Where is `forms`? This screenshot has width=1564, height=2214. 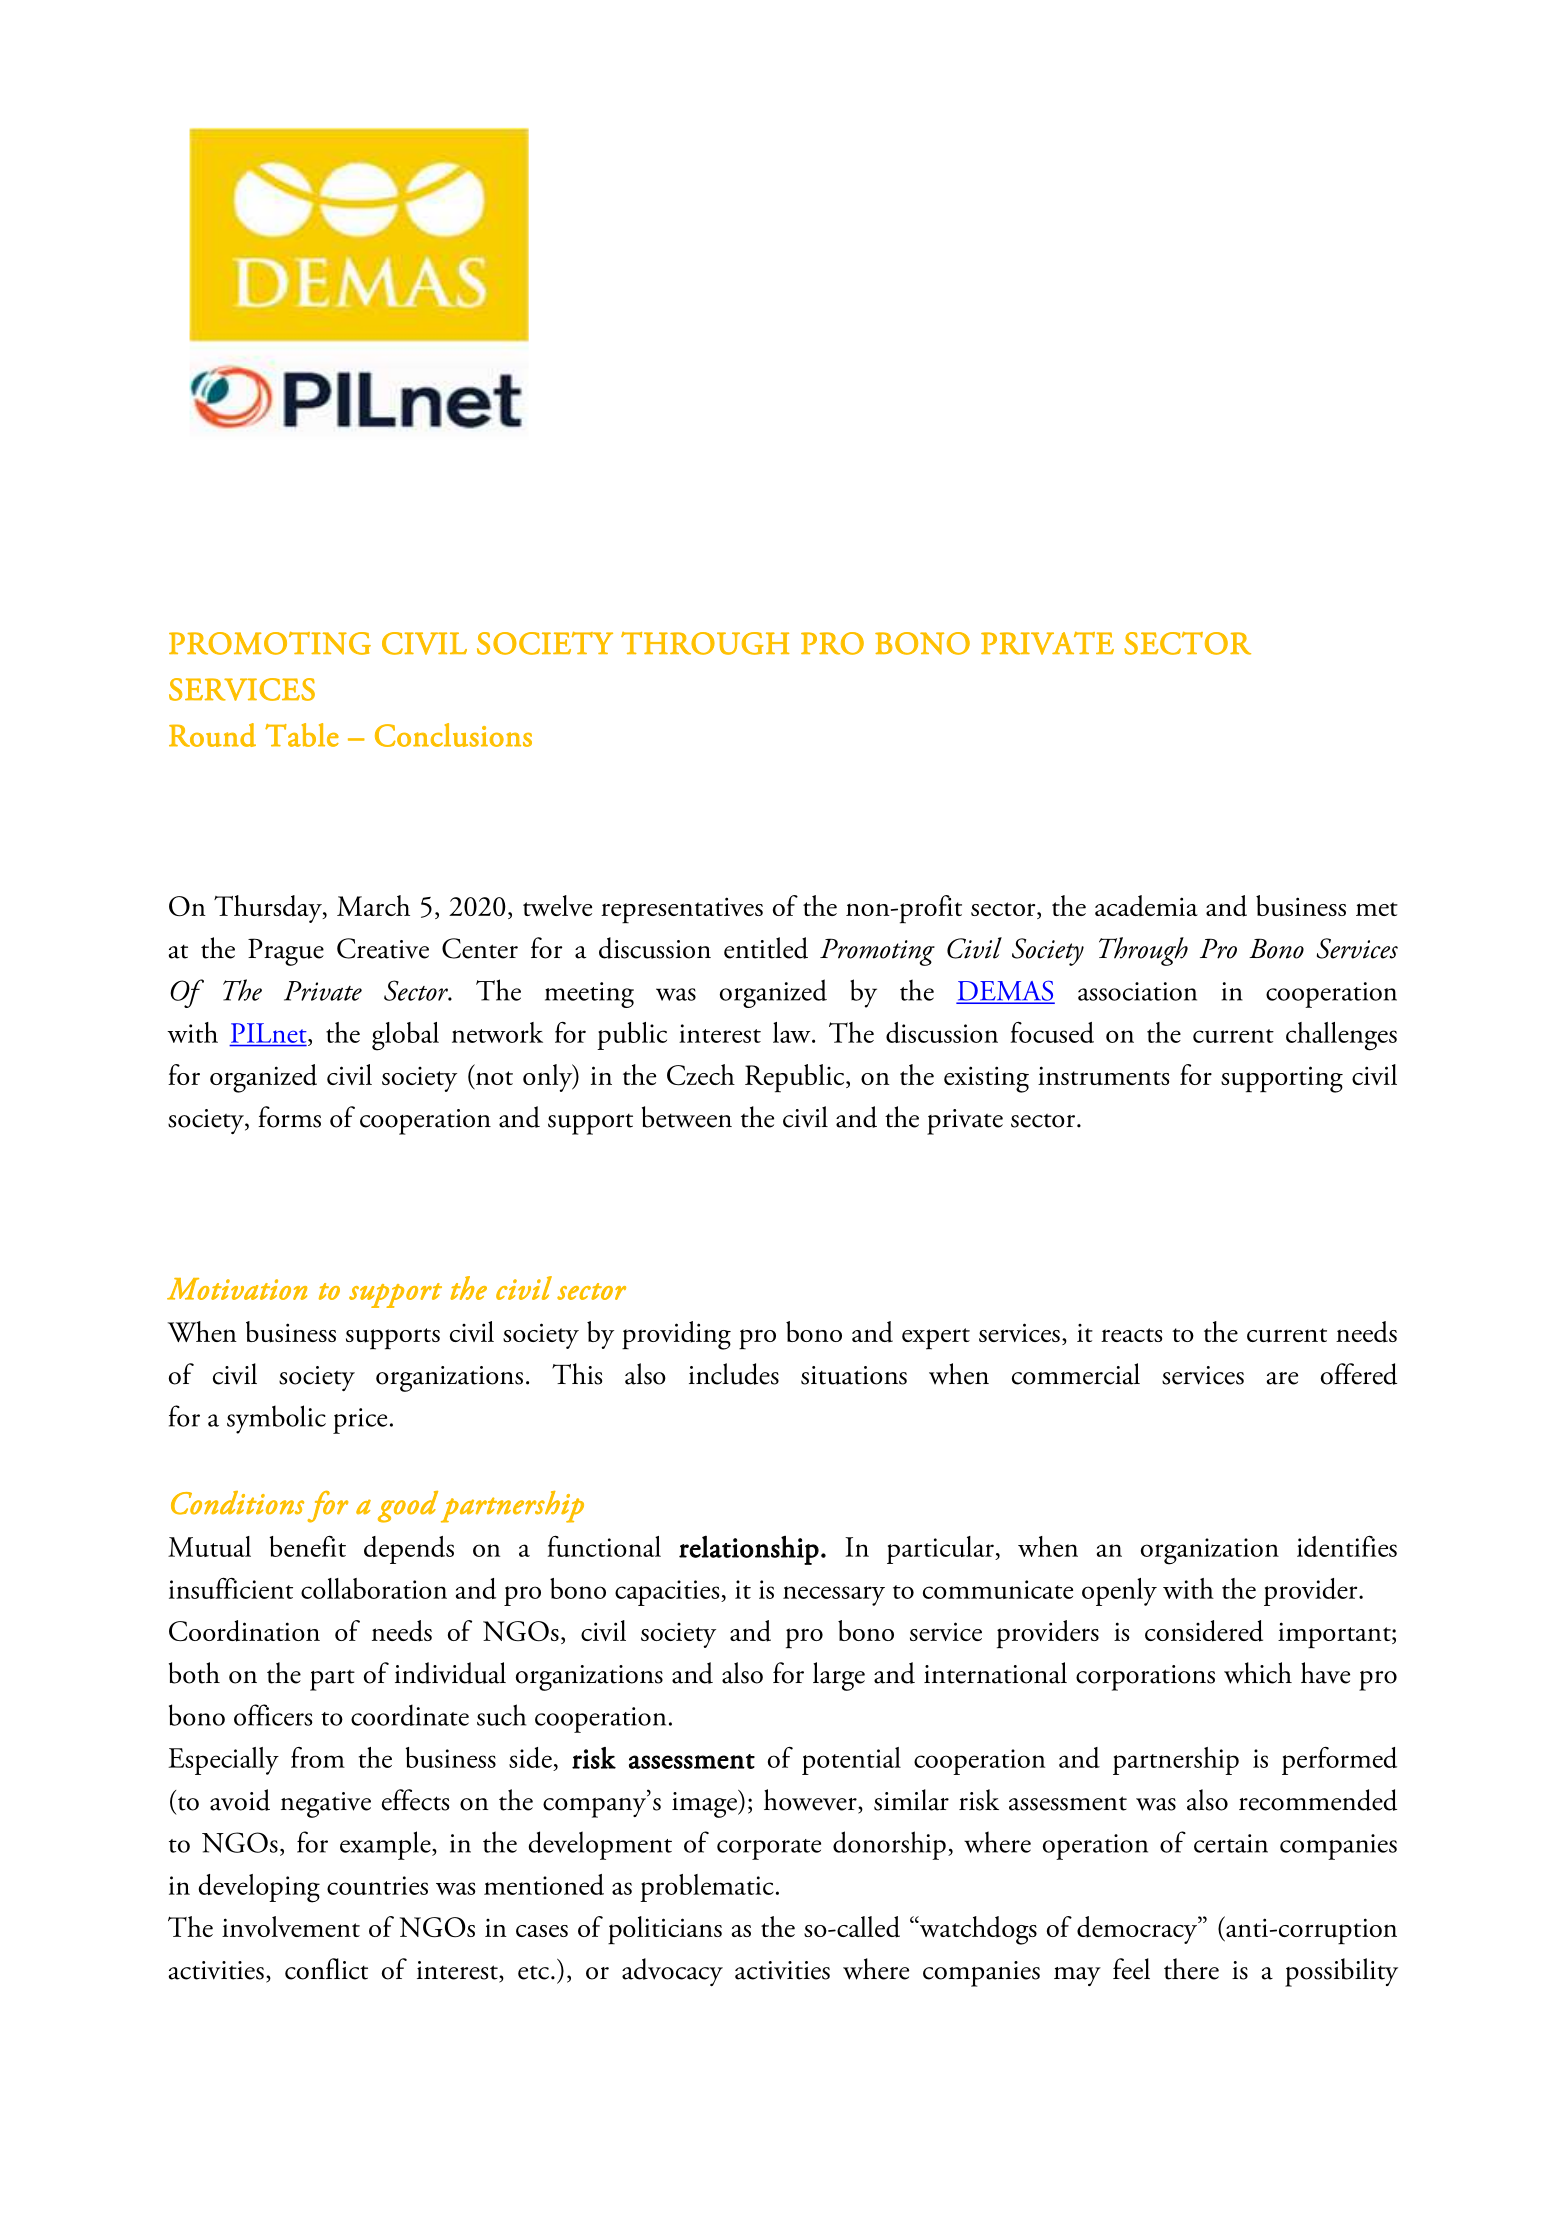 forms is located at coordinates (289, 1117).
